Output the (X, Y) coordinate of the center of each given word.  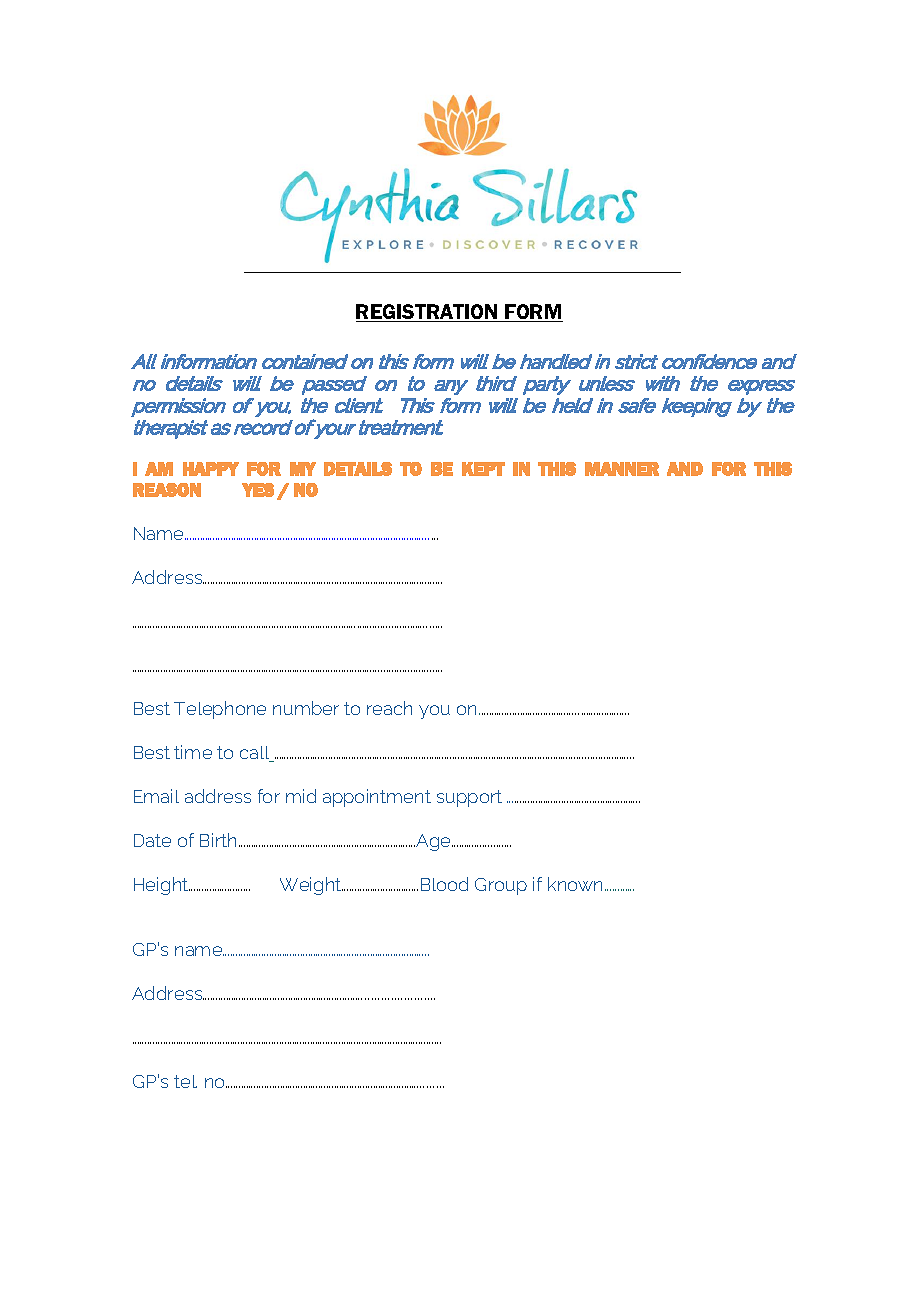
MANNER (622, 469)
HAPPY (211, 469)
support (469, 798)
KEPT (483, 469)
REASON (167, 490)
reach (389, 708)
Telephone (220, 710)
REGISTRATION (428, 313)
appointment (377, 798)
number (306, 708)
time (193, 752)
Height (162, 886)
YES (258, 490)
